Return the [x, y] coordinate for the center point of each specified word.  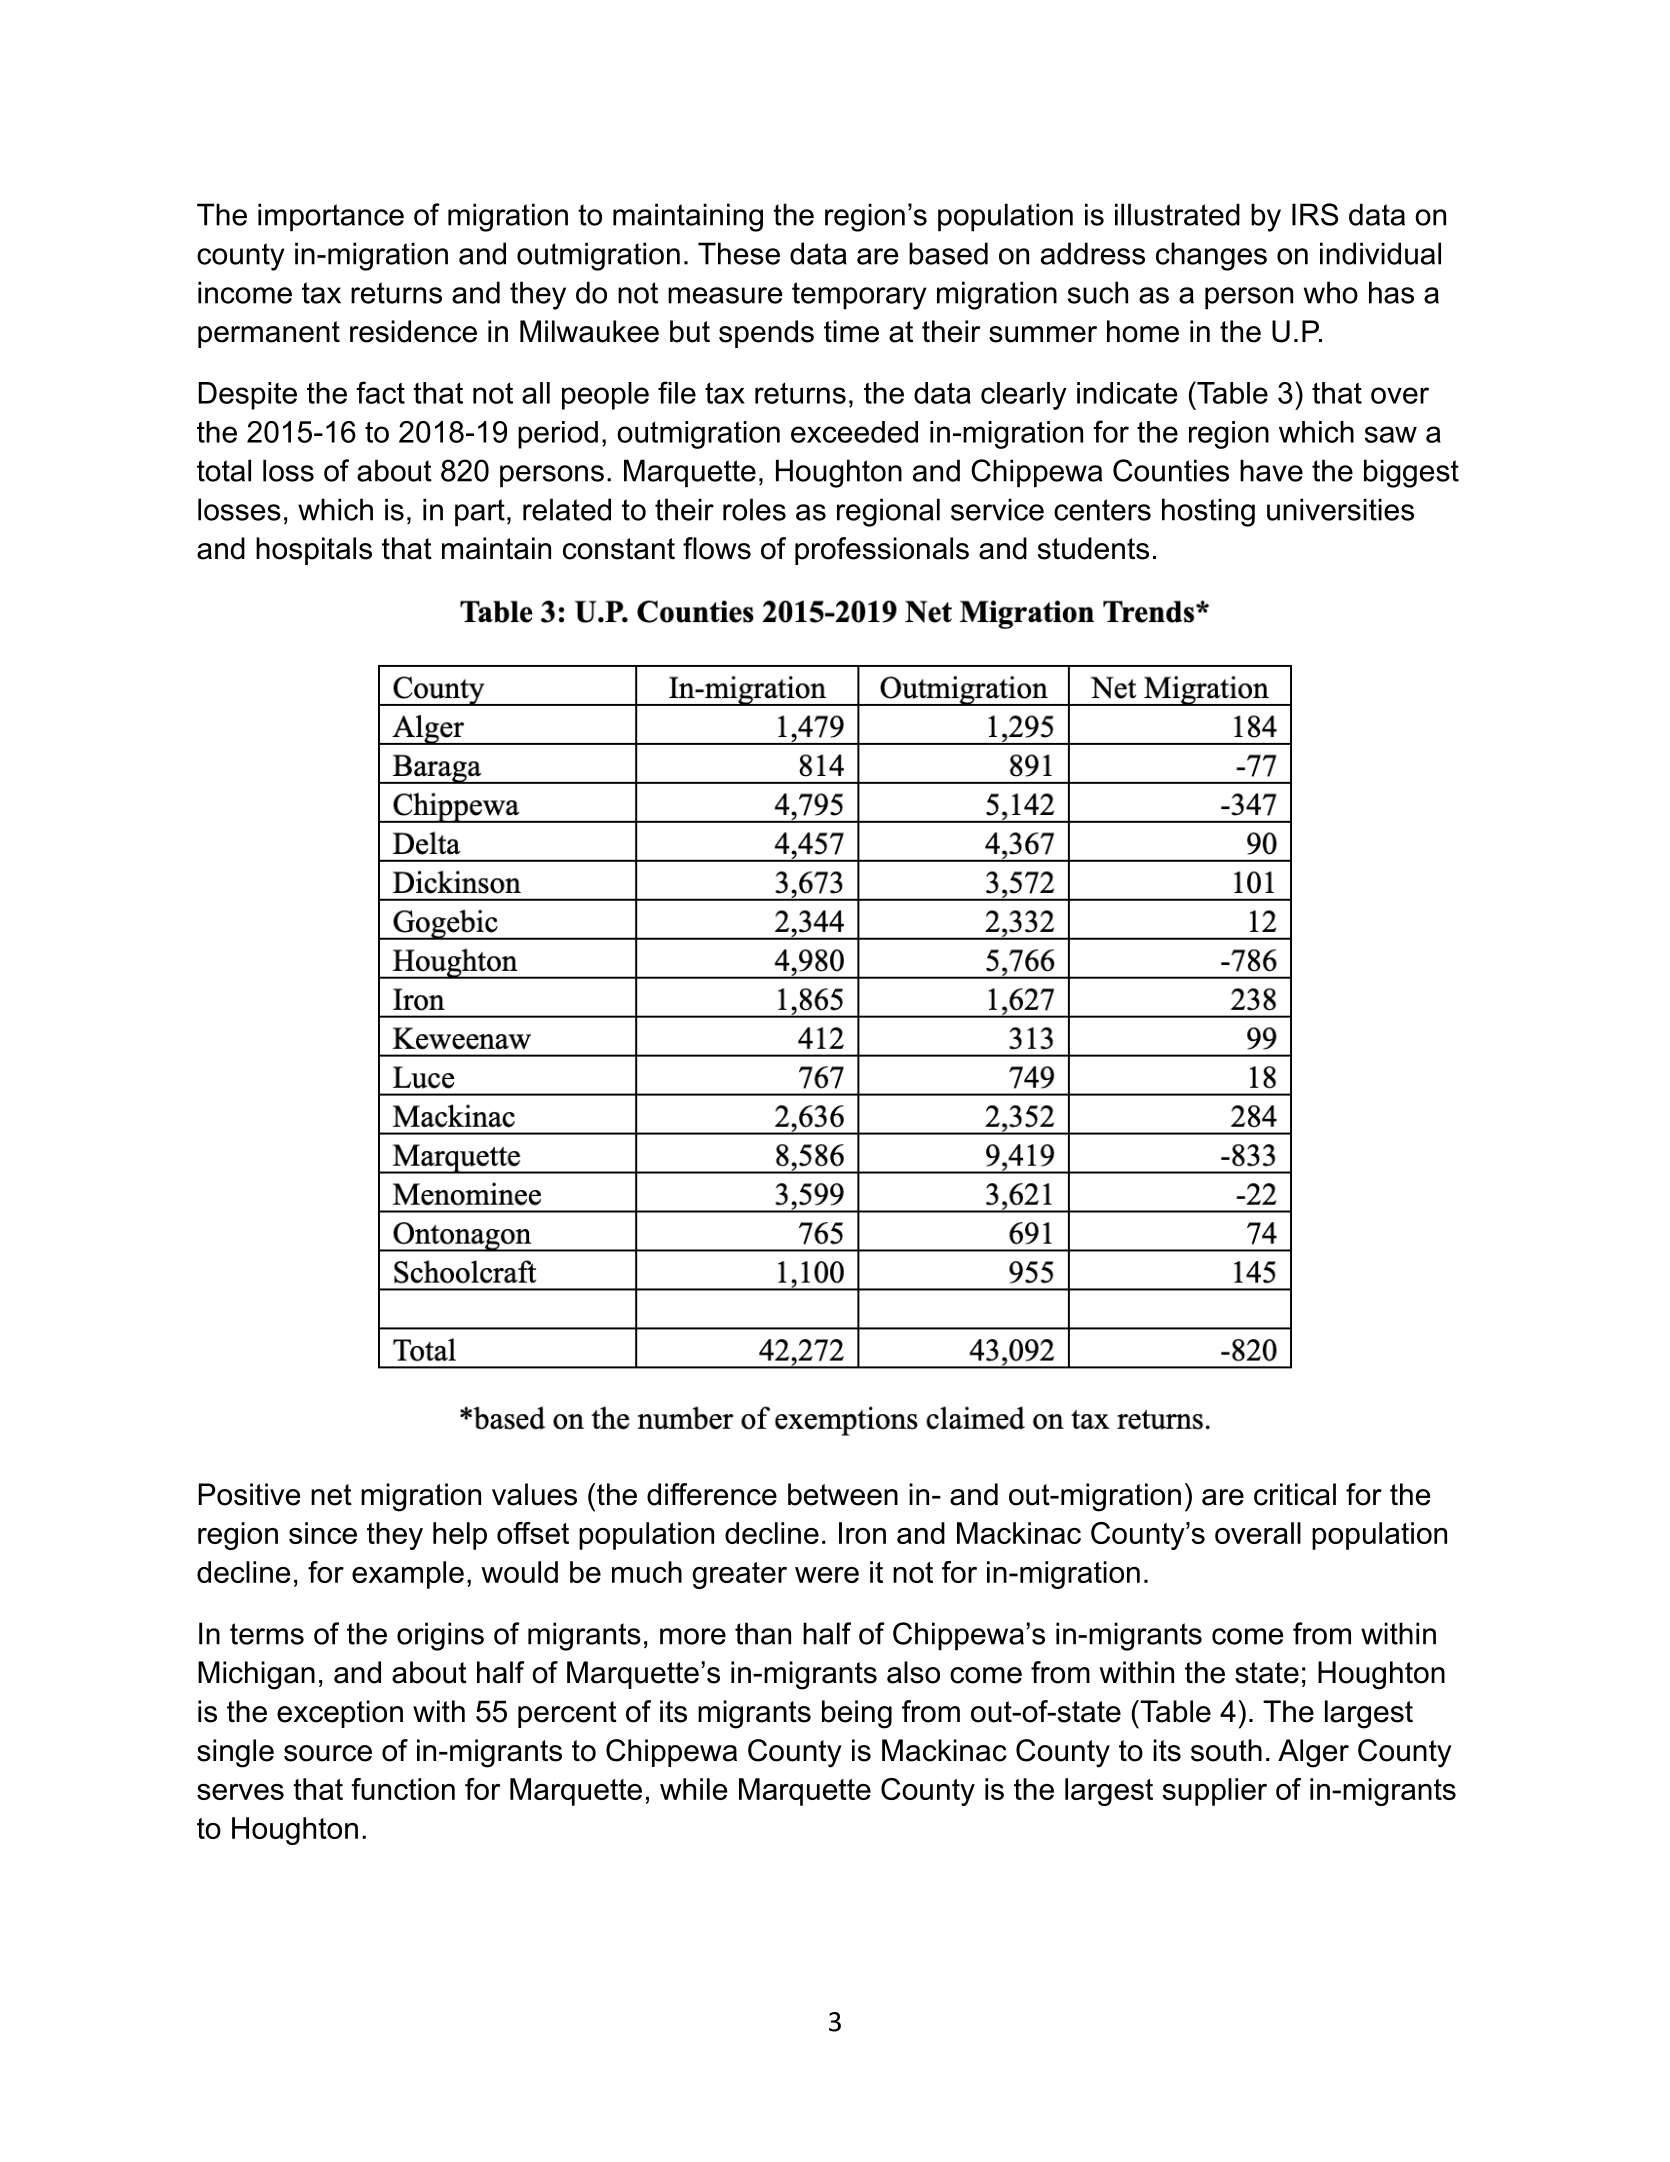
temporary [859, 296]
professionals [882, 551]
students [1093, 548]
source [328, 1753]
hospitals [314, 551]
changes [1211, 256]
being [857, 1714]
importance [331, 217]
